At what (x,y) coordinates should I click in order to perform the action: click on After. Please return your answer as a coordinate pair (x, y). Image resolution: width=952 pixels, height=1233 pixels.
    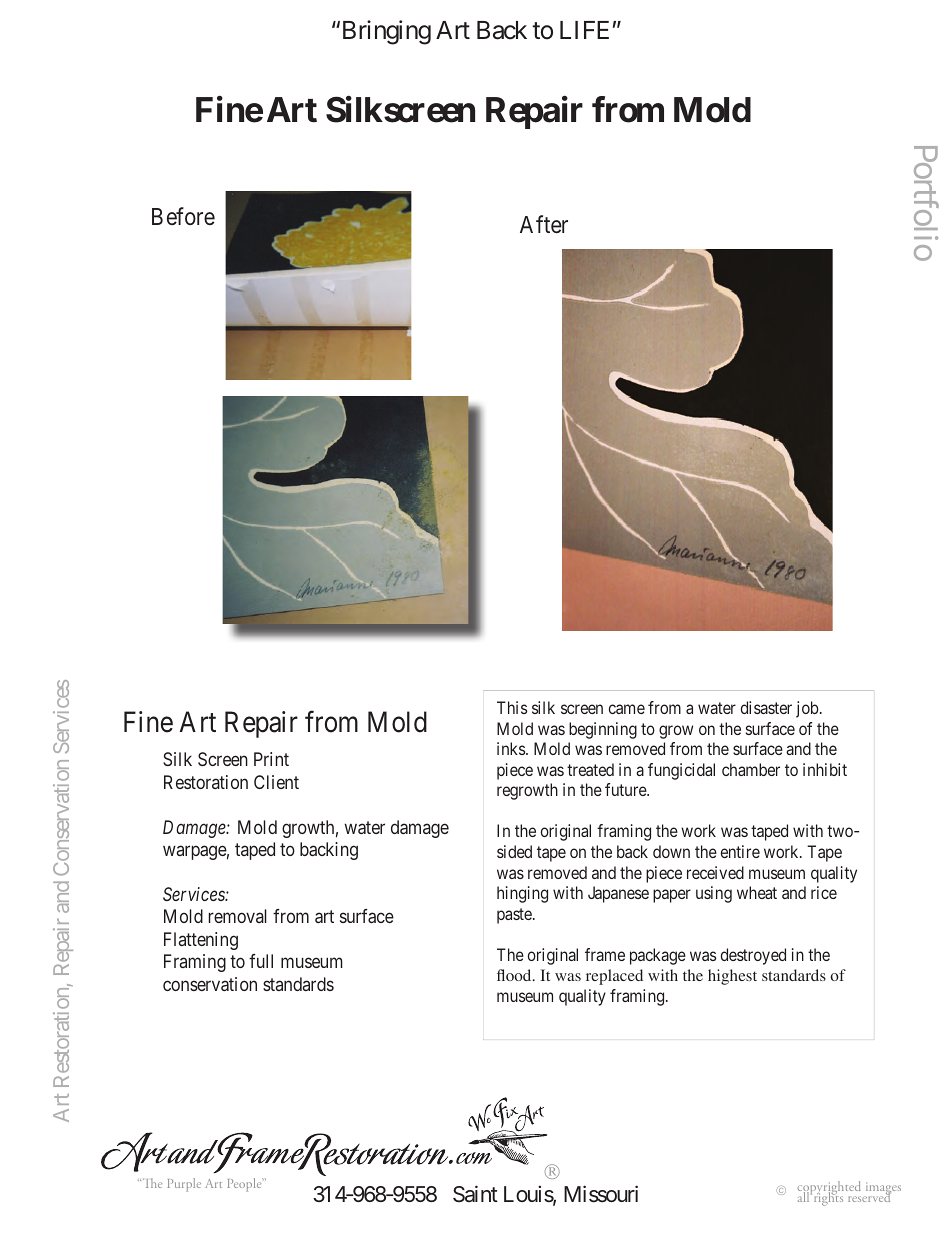
    Looking at the image, I should click on (544, 224).
